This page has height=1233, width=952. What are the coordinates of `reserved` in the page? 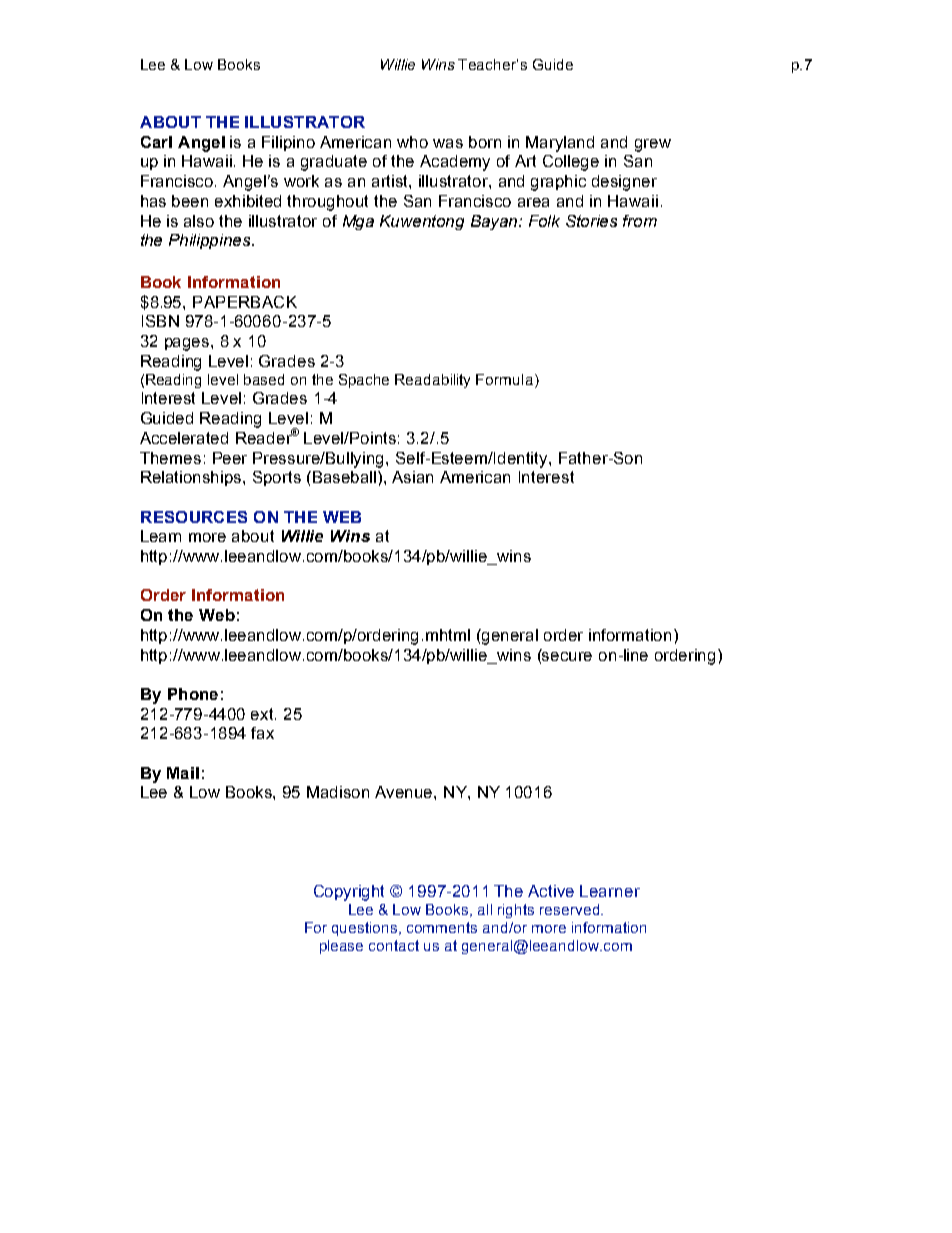 It's located at (569, 909).
